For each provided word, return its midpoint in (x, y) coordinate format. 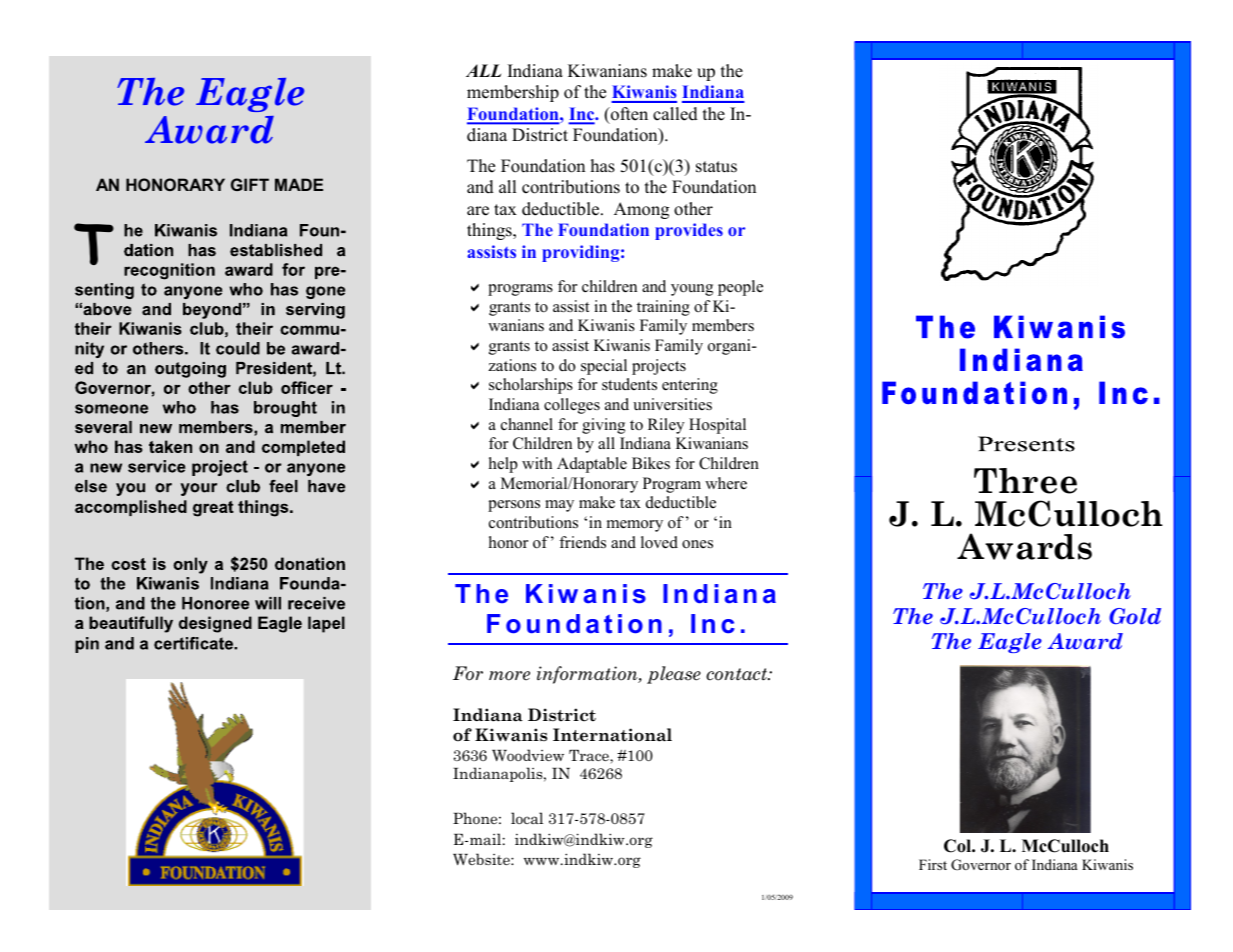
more (509, 676)
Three (1025, 481)
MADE (299, 184)
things (490, 231)
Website (482, 859)
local (527, 818)
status (716, 167)
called (675, 114)
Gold (1135, 616)
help (503, 465)
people (740, 288)
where (726, 483)
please (674, 675)
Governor (981, 865)
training (663, 308)
